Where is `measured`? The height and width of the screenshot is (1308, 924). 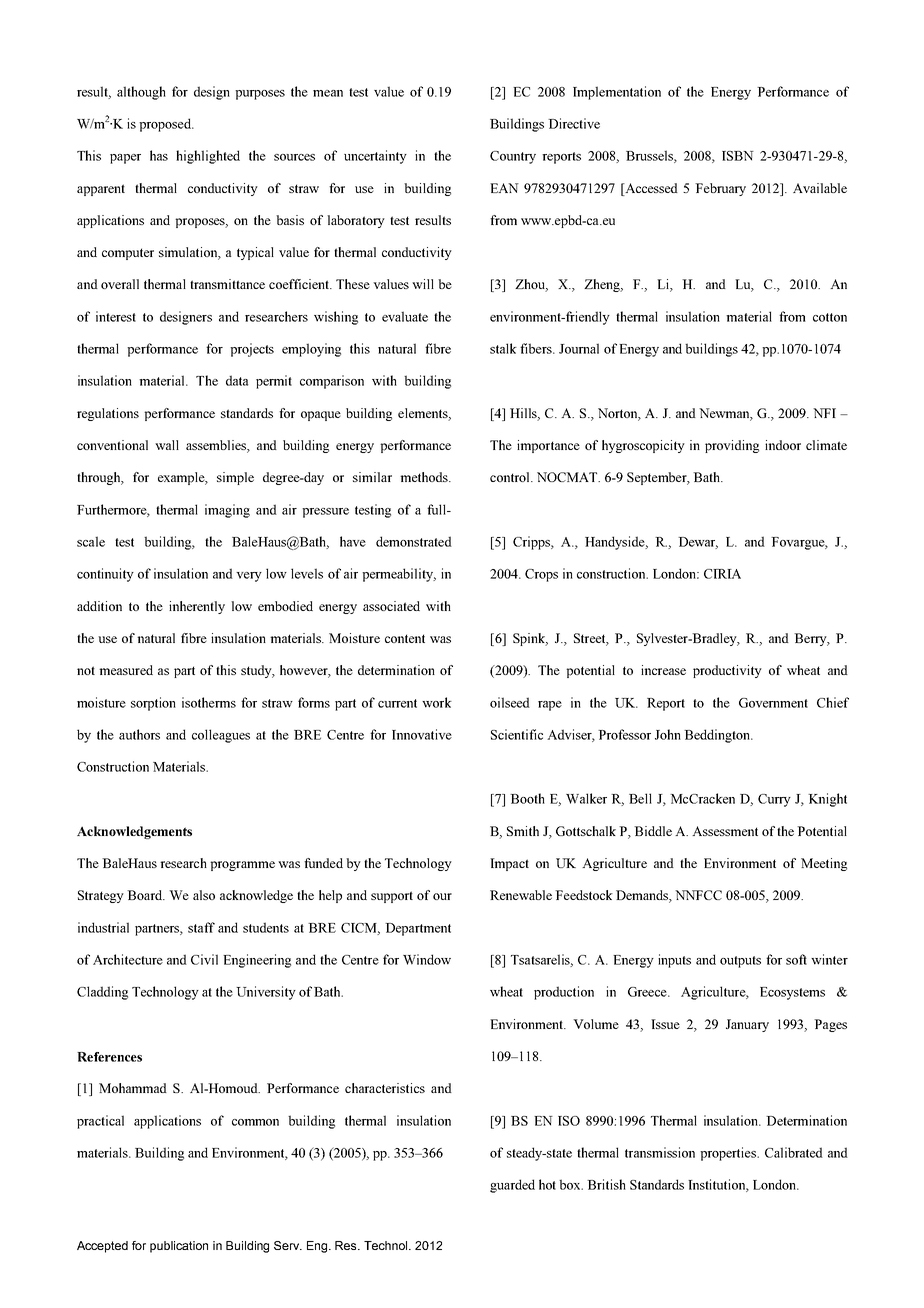 measured is located at coordinates (126, 670).
